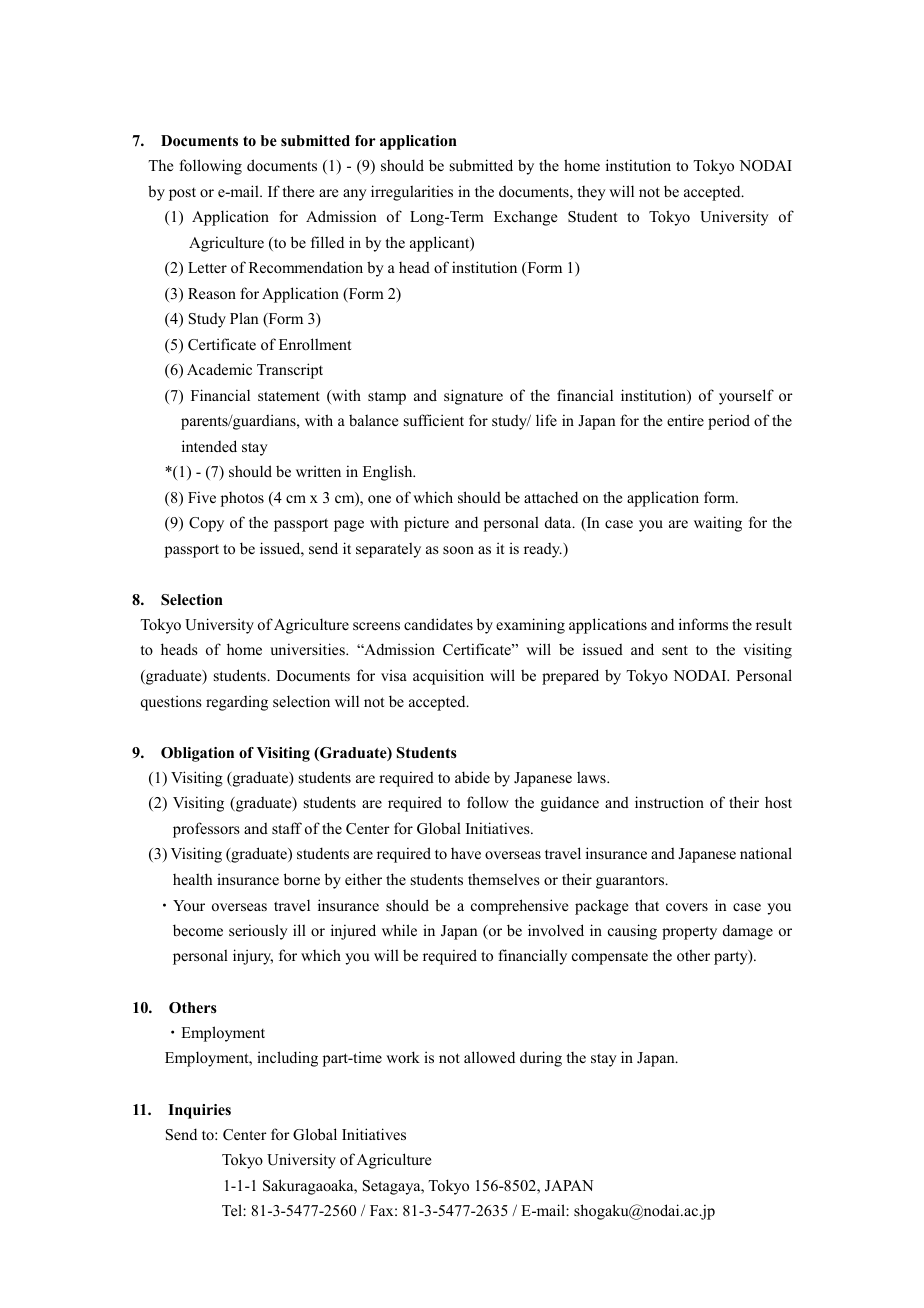  I want to click on waiting, so click(718, 524).
